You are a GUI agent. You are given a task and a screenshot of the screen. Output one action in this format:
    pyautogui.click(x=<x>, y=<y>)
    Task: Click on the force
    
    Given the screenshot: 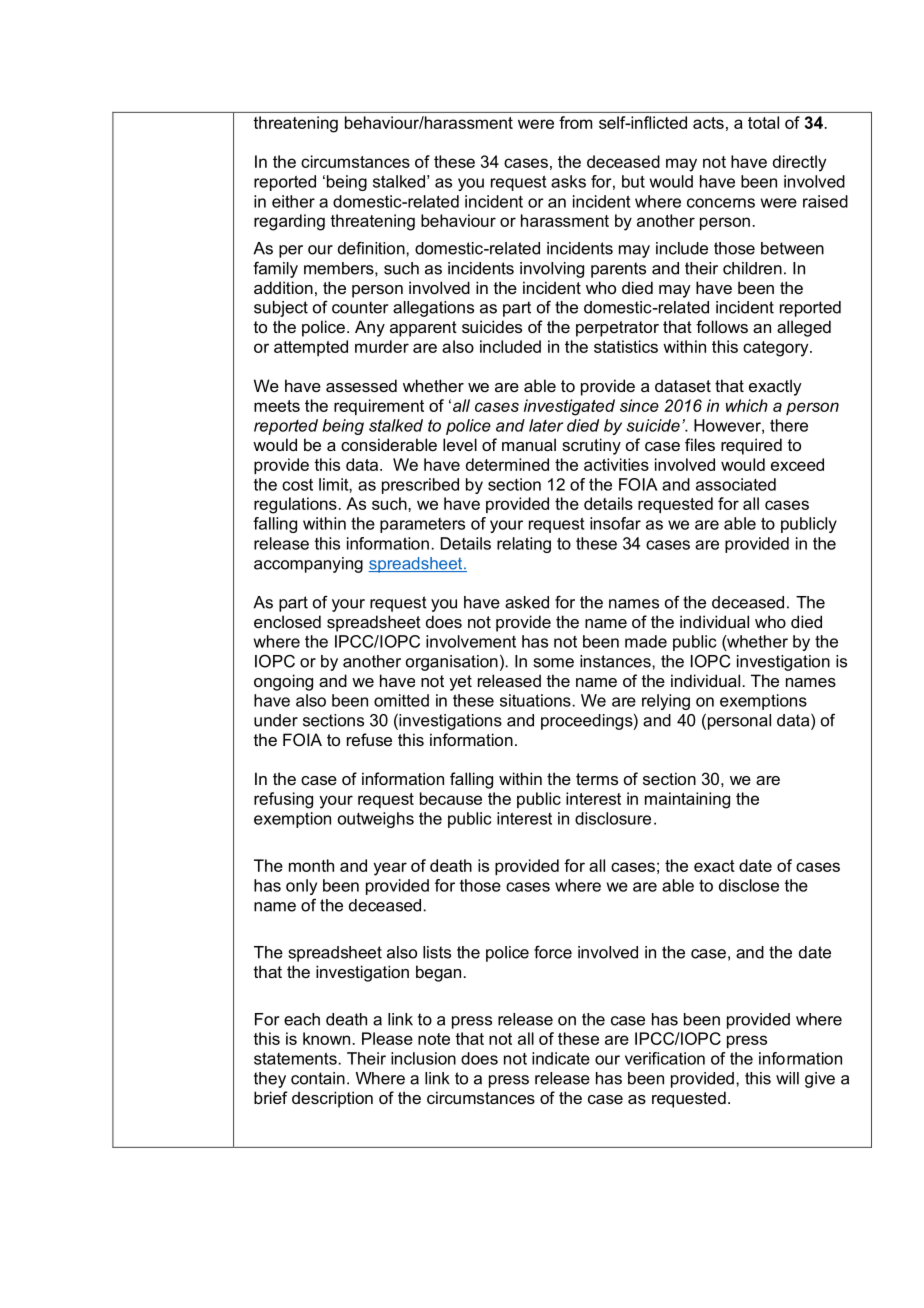 What is the action you would take?
    pyautogui.click(x=553, y=952)
